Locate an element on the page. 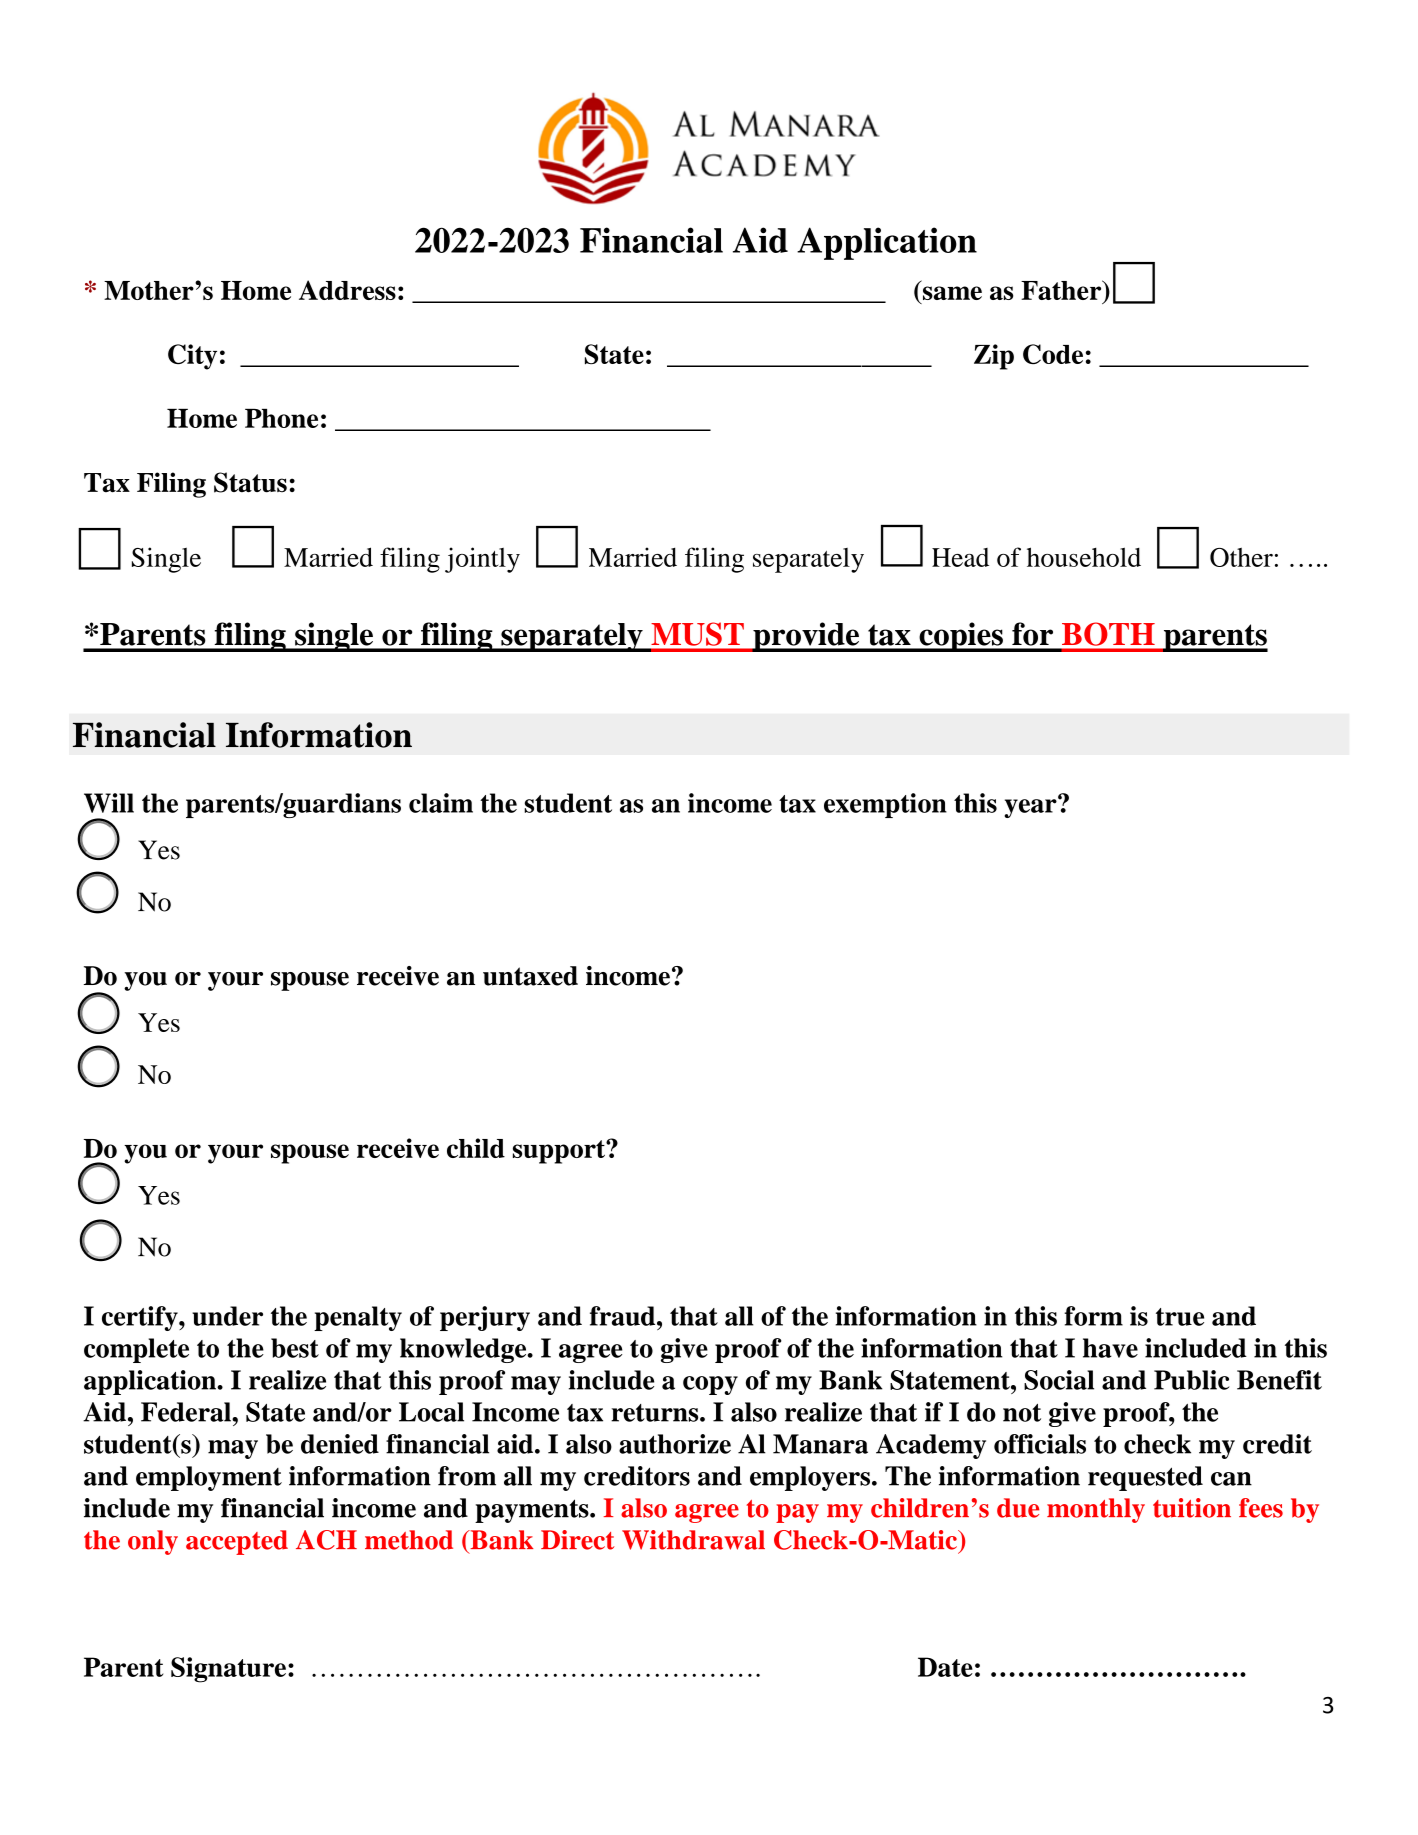 The height and width of the page is (1835, 1418). year is located at coordinates (1031, 807).
